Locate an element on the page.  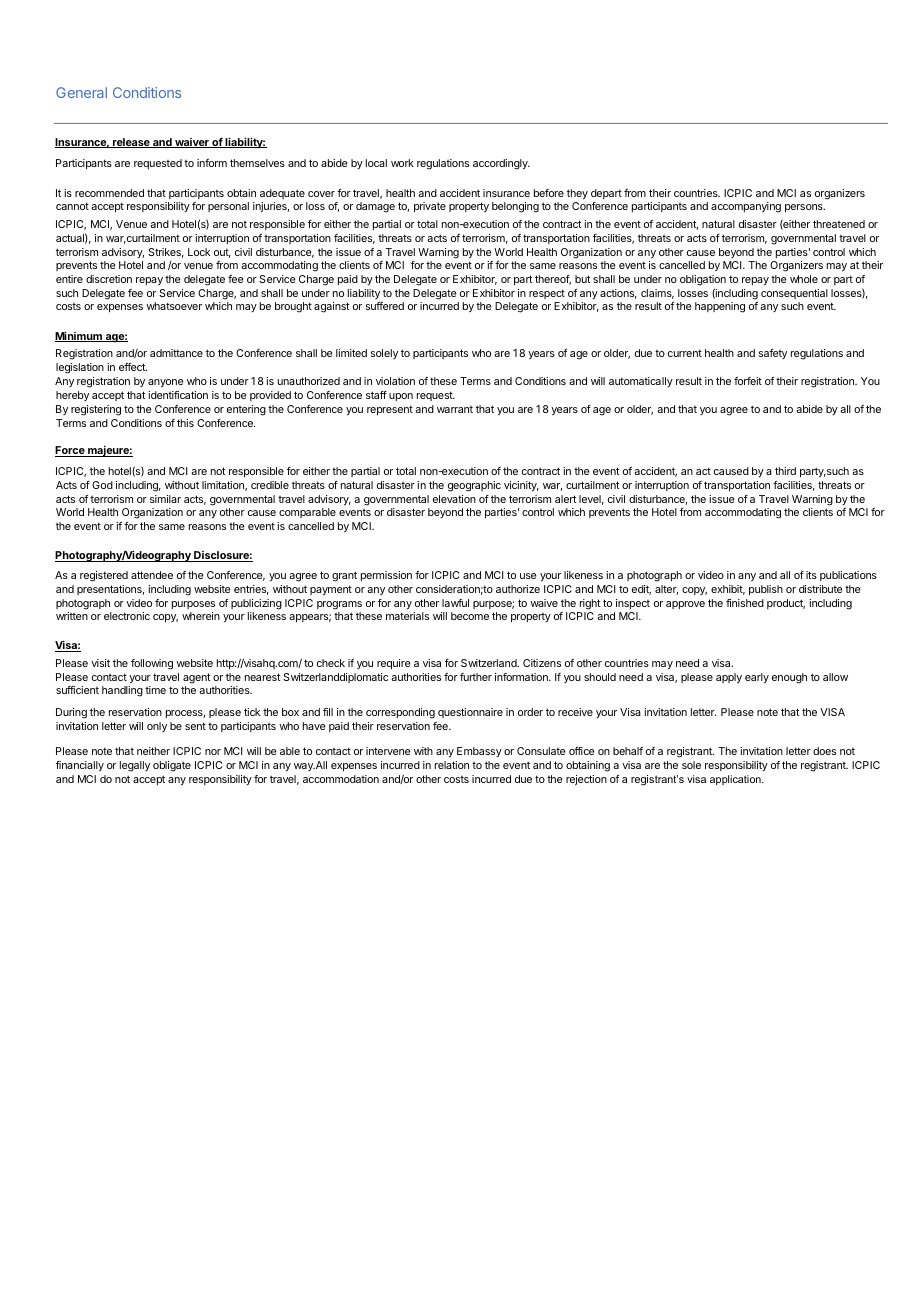
obligate is located at coordinates (172, 766).
